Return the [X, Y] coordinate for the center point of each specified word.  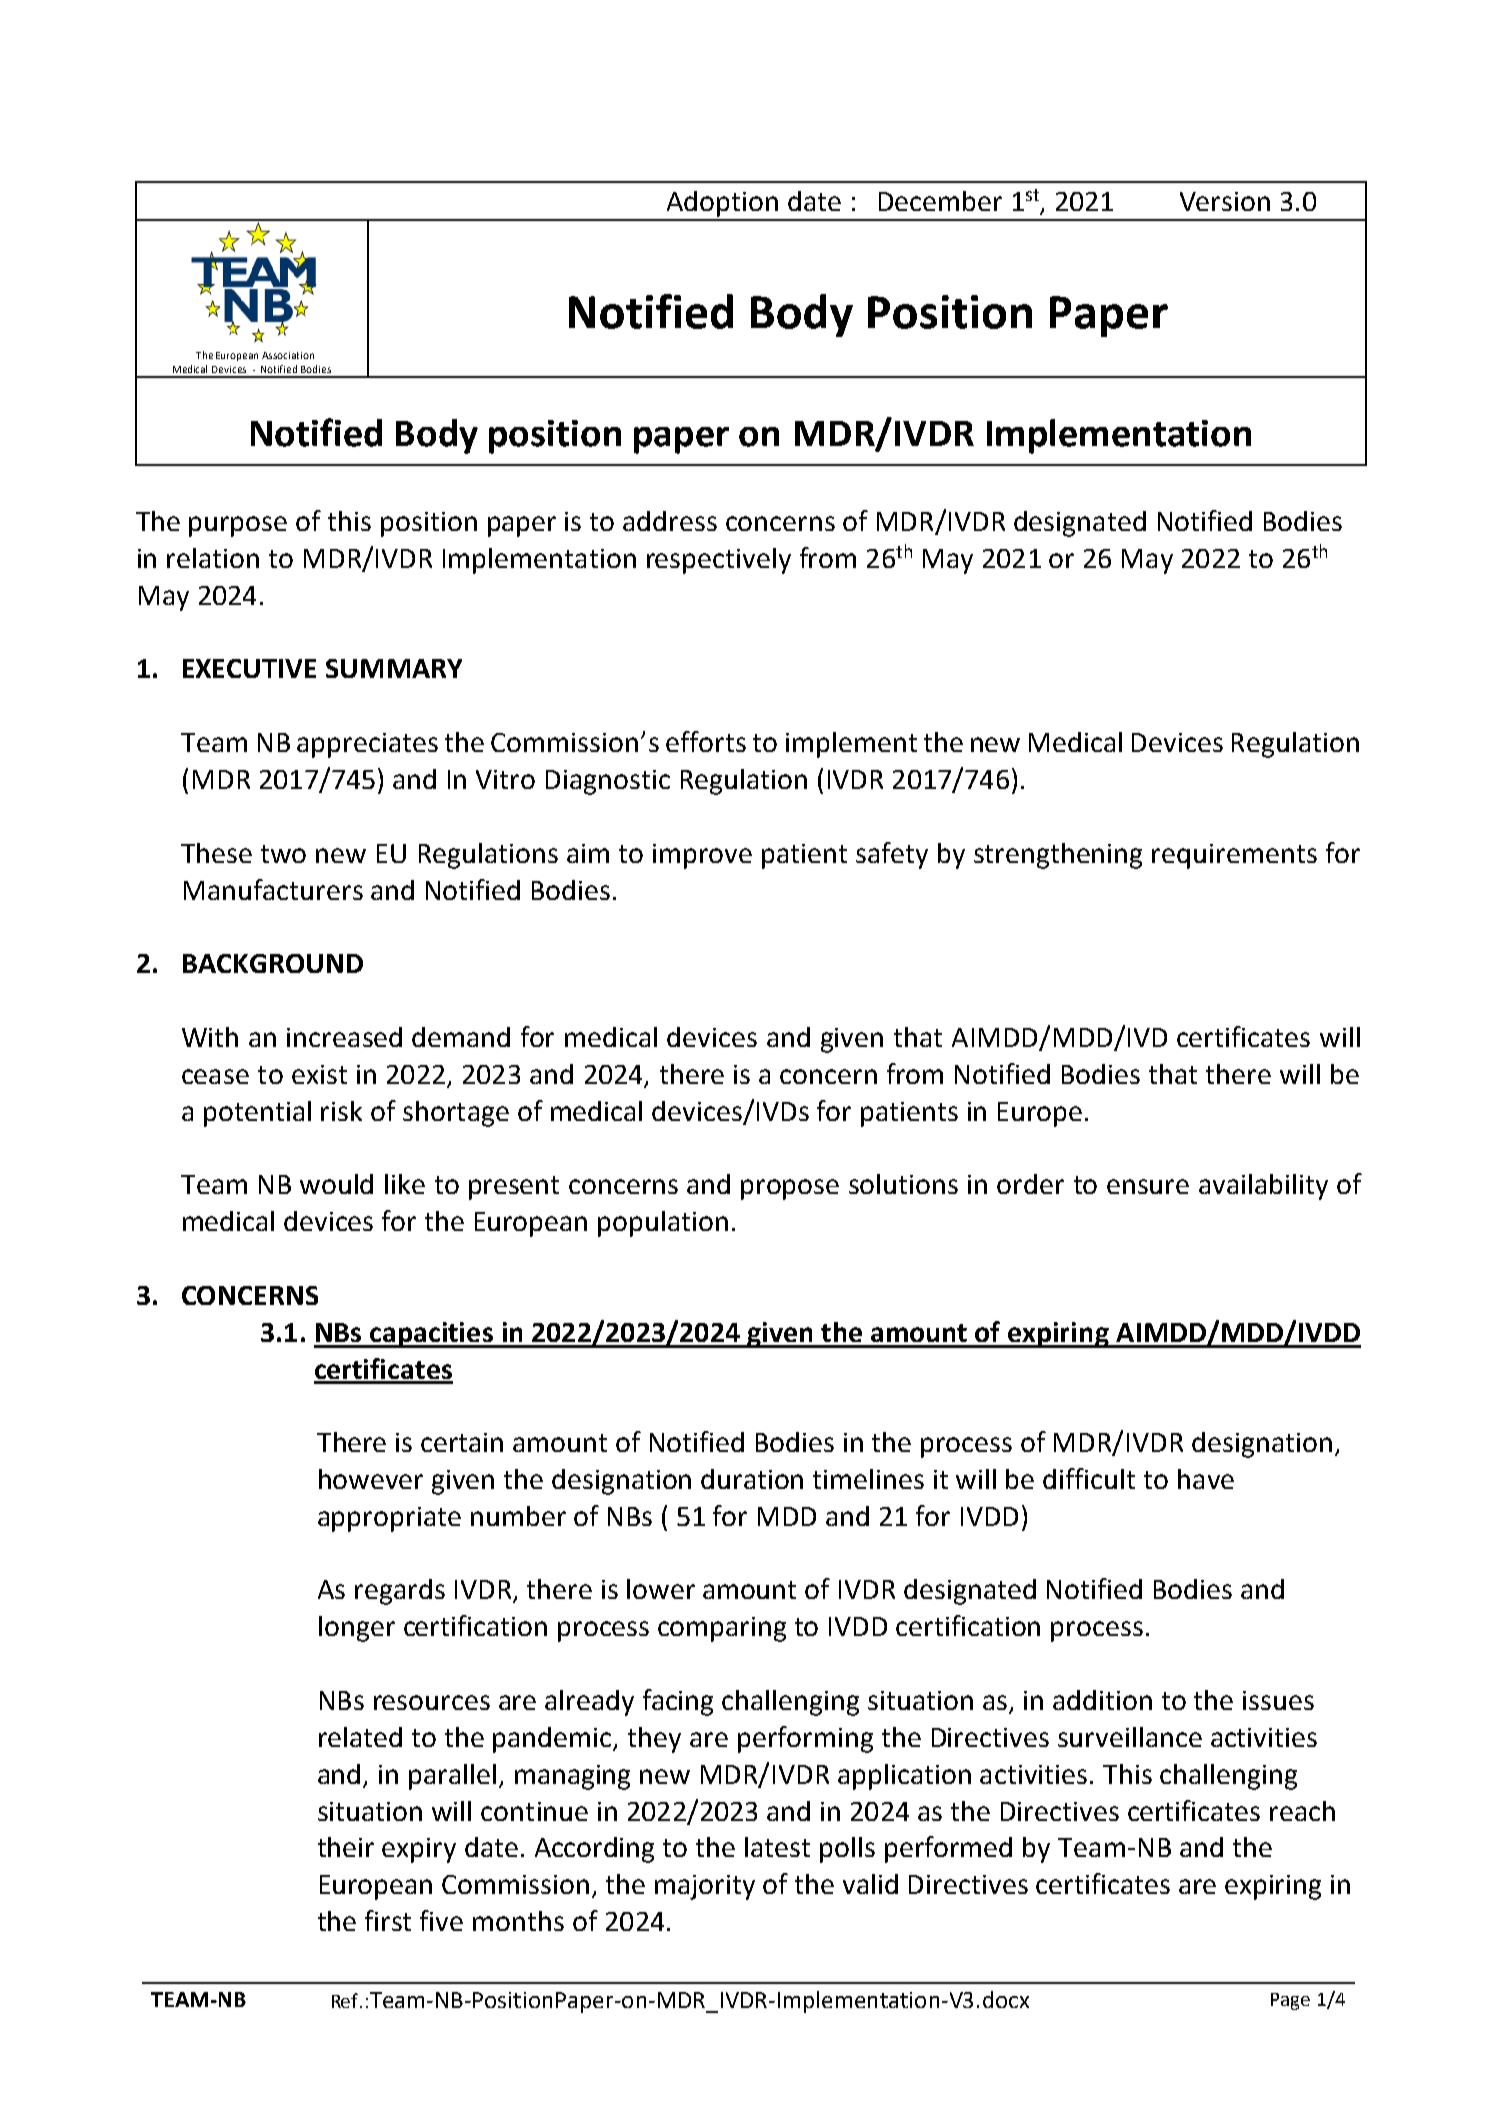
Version [1225, 201]
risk [341, 1111]
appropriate [389, 1519]
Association [288, 355]
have [1206, 1479]
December [940, 201]
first [388, 1920]
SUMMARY [394, 668]
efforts [706, 741]
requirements [1234, 856]
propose [790, 1189]
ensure [1148, 1186]
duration [752, 1479]
